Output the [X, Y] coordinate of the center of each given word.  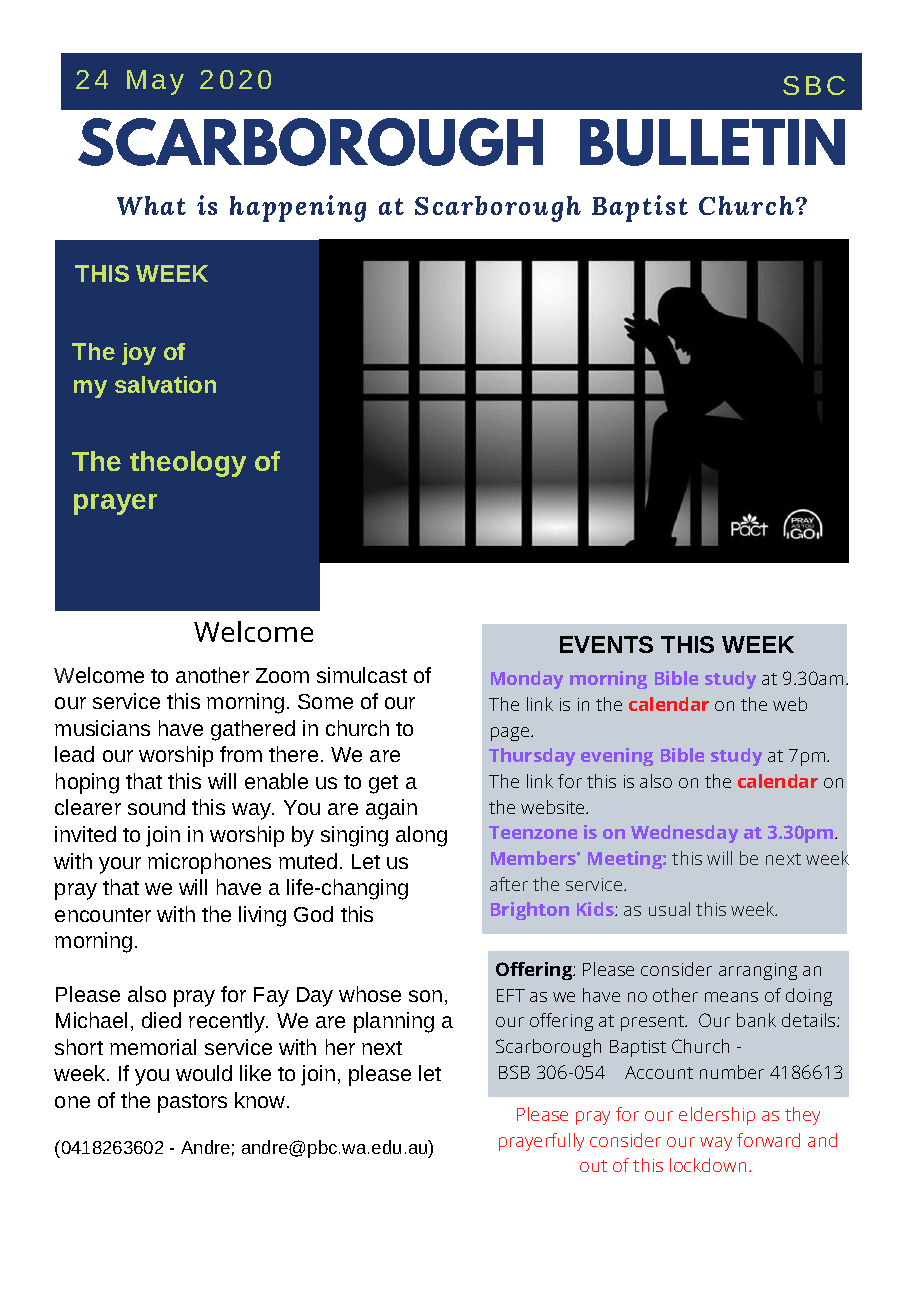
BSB [514, 1072]
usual [669, 909]
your [120, 865]
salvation [165, 384]
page [511, 734]
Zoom [282, 675]
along [421, 836]
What [151, 205]
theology [188, 464]
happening [298, 208]
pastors [192, 1103]
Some [325, 701]
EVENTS [606, 644]
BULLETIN [712, 142]
